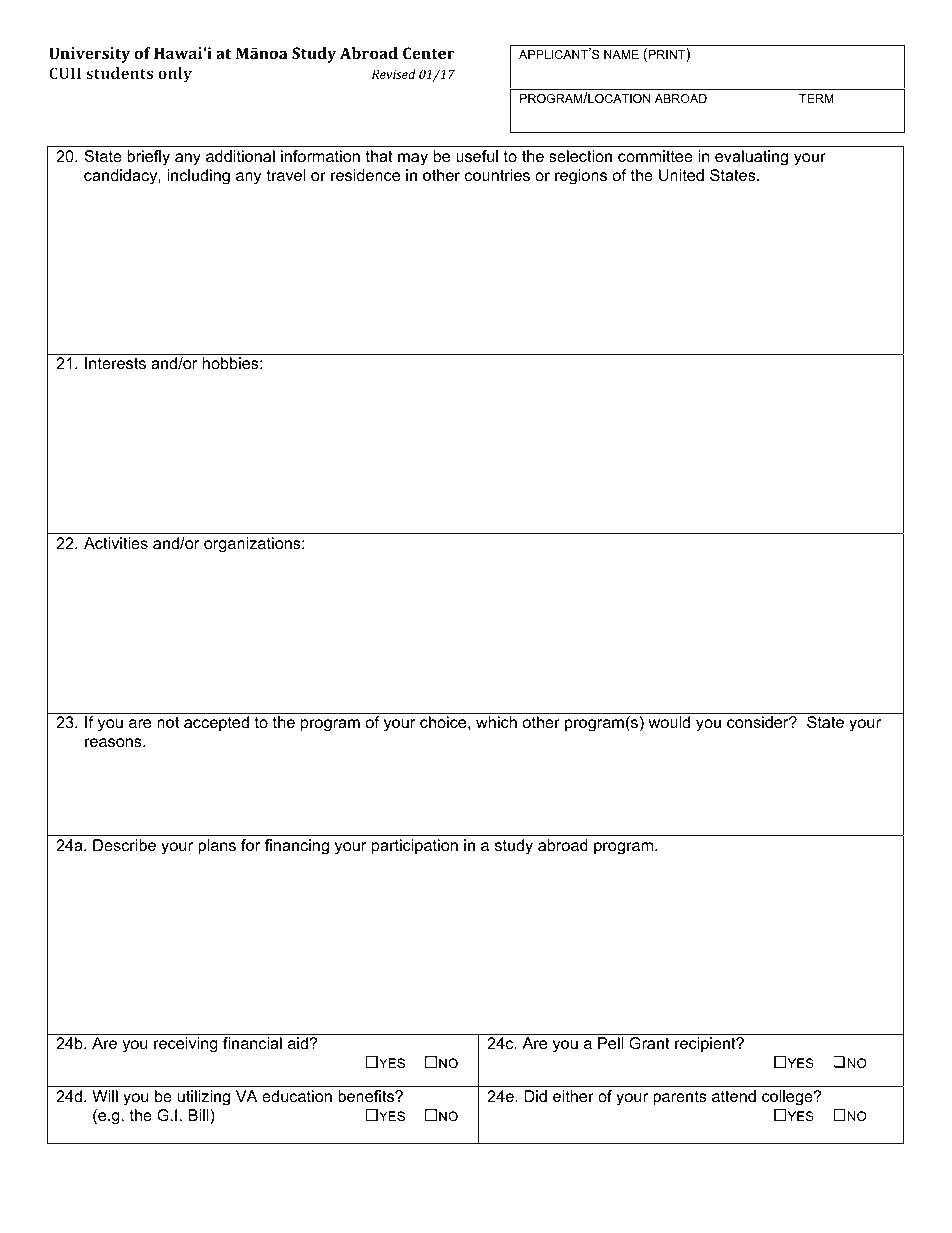 The height and width of the document is (1233, 952). I want to click on Describe, so click(124, 845).
